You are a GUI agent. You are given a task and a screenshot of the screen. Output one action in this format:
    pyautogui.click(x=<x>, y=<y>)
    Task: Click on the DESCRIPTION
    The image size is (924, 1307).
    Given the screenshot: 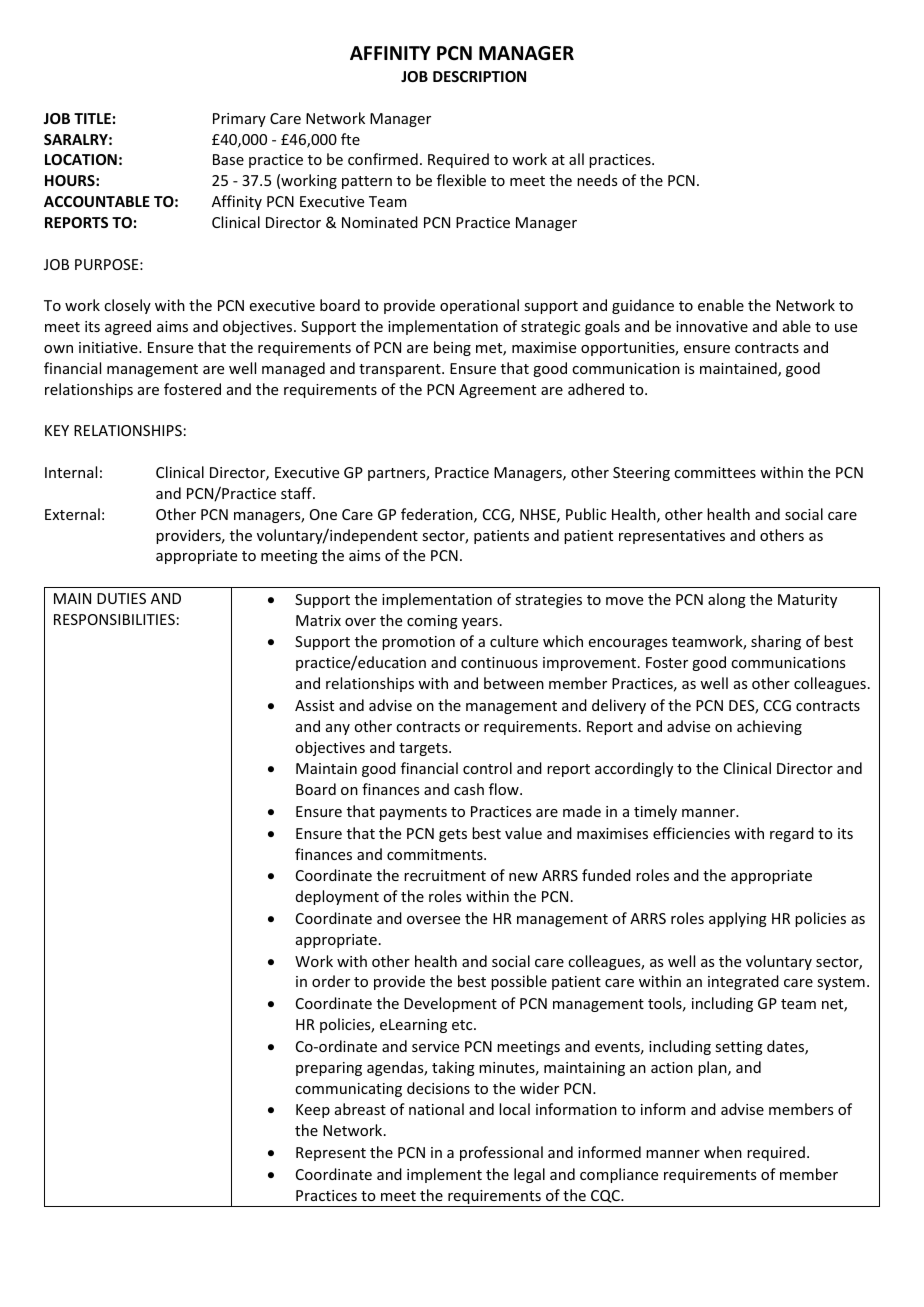 What is the action you would take?
    pyautogui.click(x=479, y=76)
